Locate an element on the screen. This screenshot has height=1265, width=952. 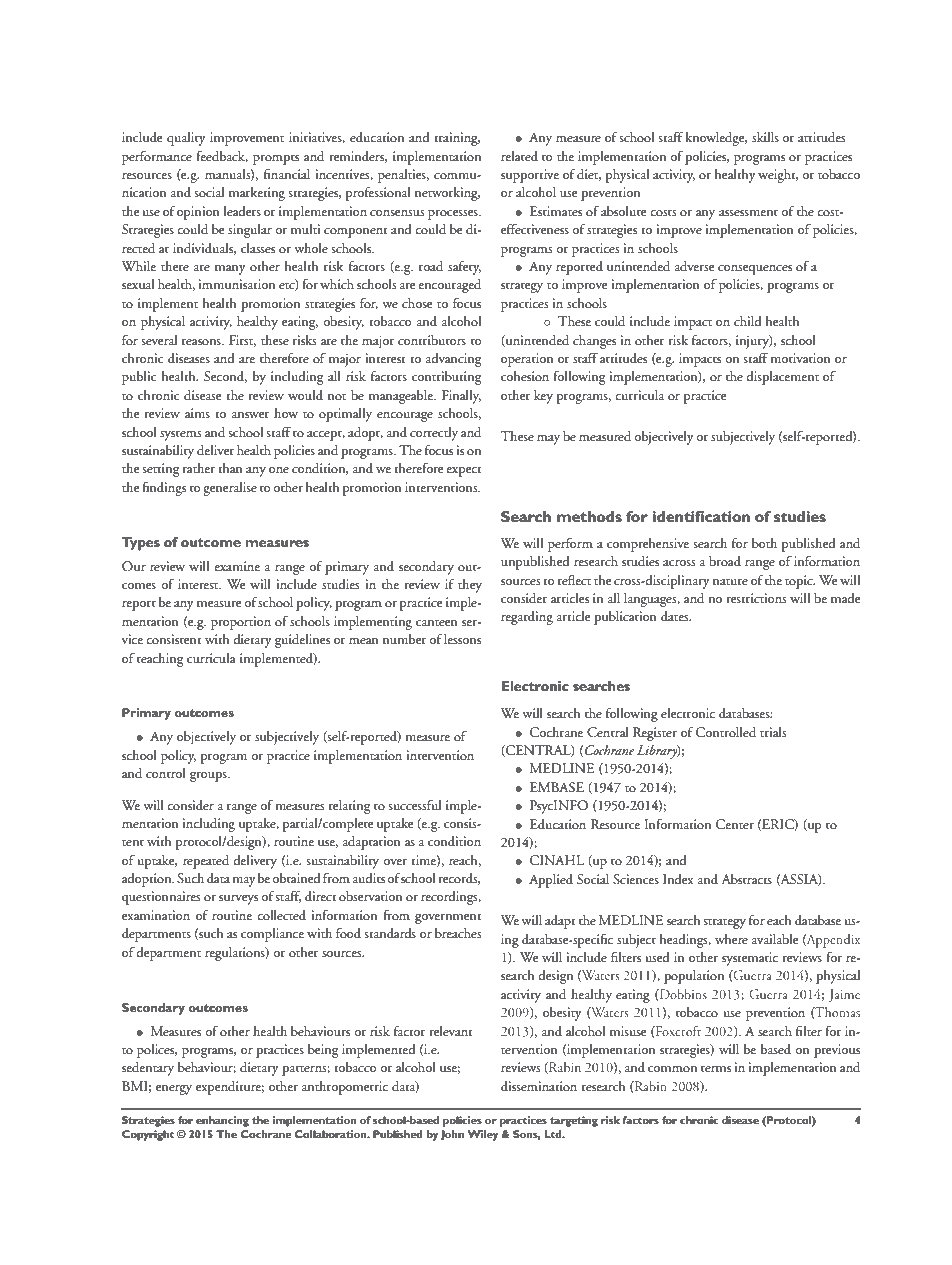
groups is located at coordinates (209, 777).
